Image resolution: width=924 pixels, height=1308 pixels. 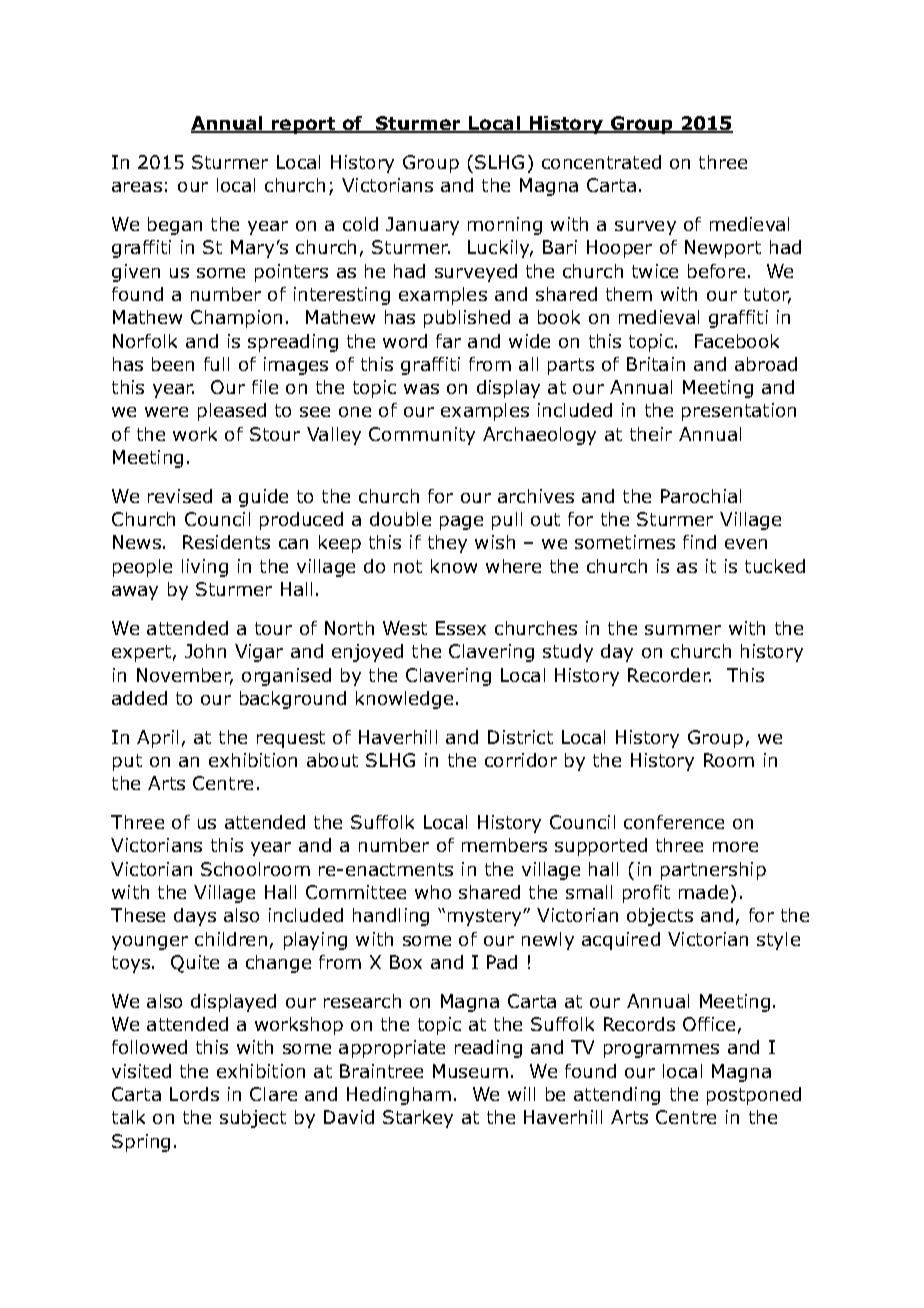 What do you see at coordinates (601, 162) in the screenshot?
I see `concentrated` at bounding box center [601, 162].
